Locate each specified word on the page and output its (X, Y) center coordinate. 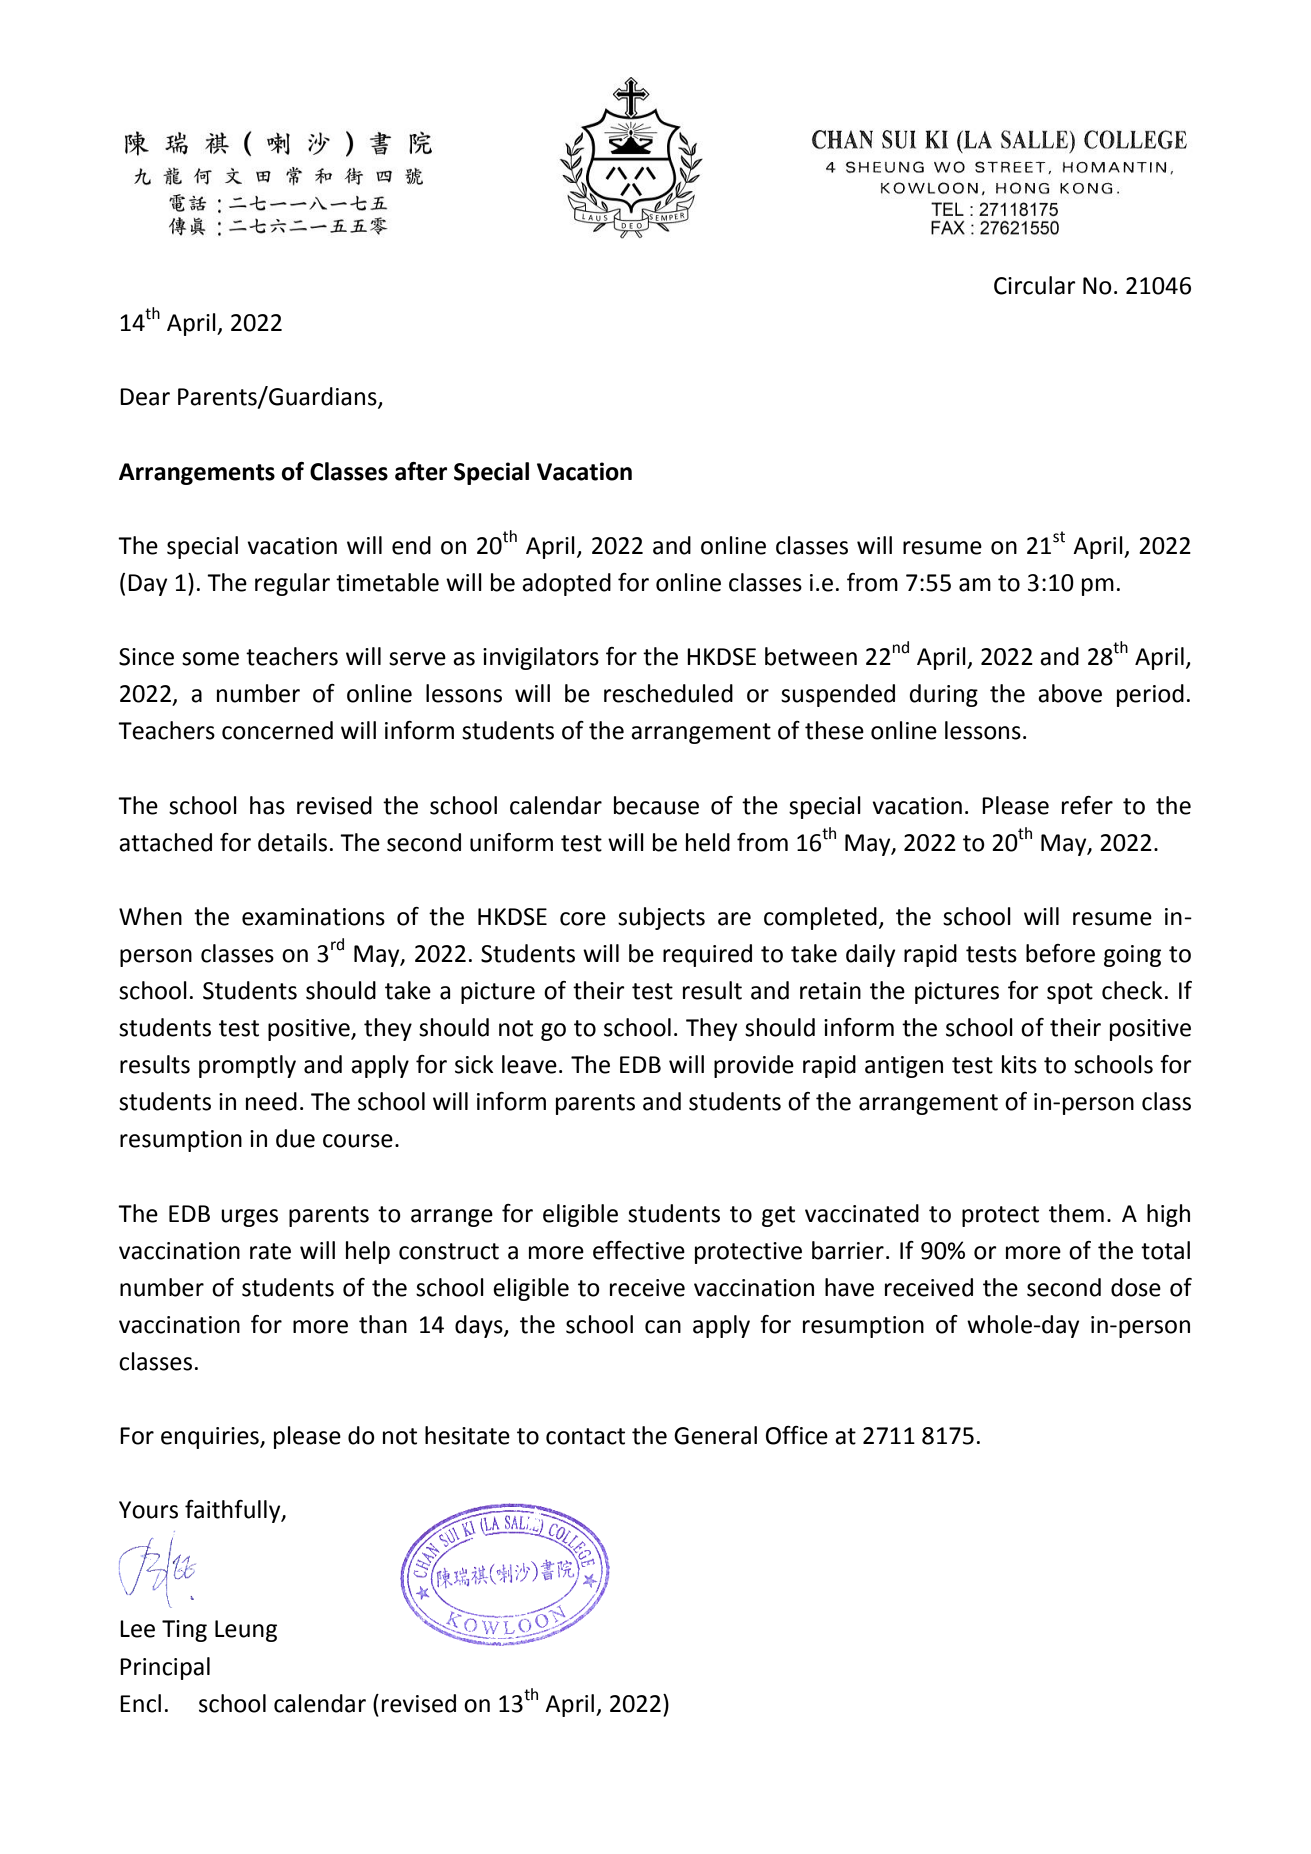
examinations (313, 917)
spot (1070, 993)
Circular (1035, 285)
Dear (145, 397)
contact (585, 1436)
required (707, 955)
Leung (246, 1631)
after (421, 471)
